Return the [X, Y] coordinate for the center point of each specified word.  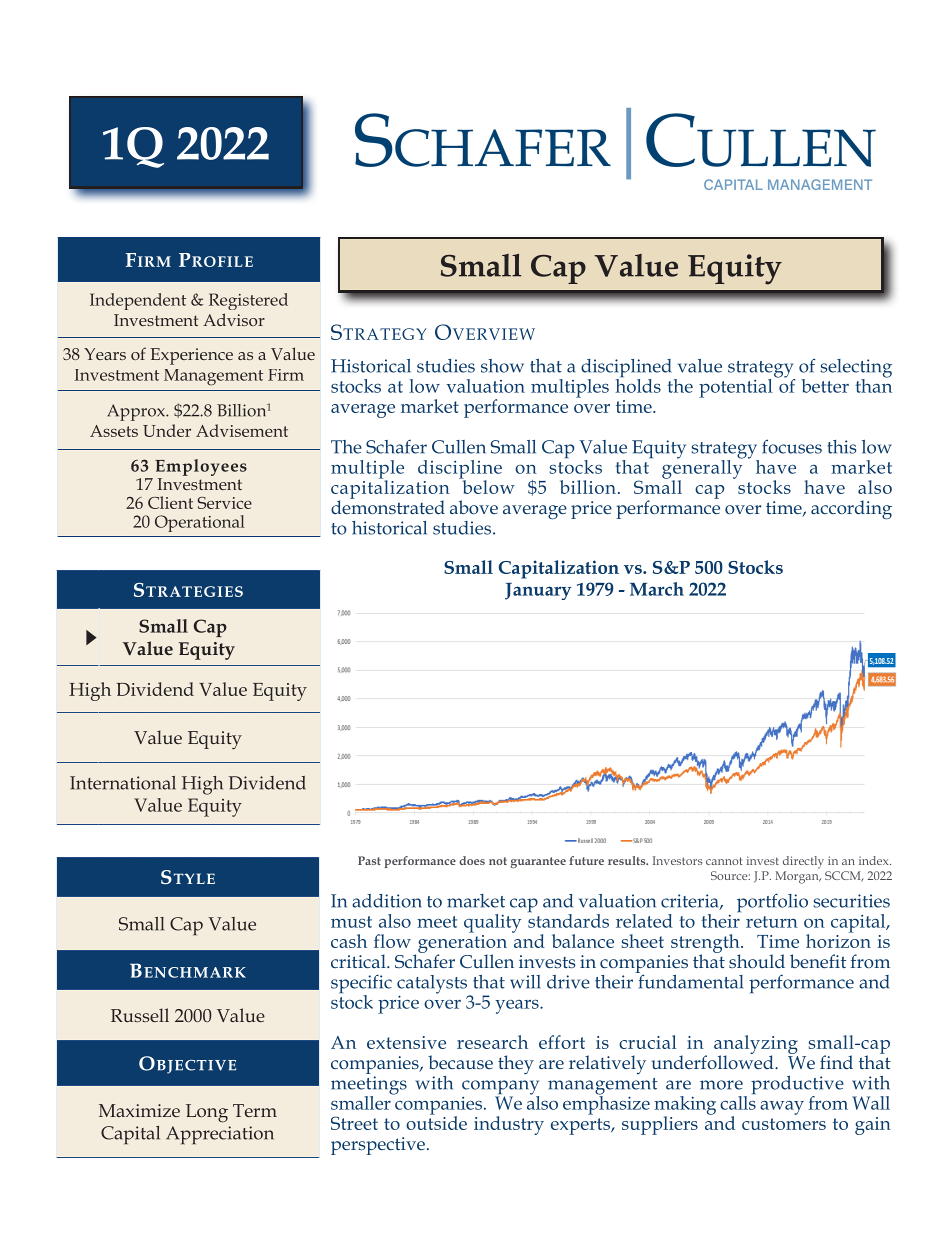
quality [492, 923]
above [474, 507]
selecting [856, 369]
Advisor [234, 319]
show [502, 366]
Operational [200, 523]
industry [509, 1125]
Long [207, 1113]
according [851, 510]
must [351, 922]
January [538, 591]
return [772, 922]
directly [803, 862]
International [123, 783]
